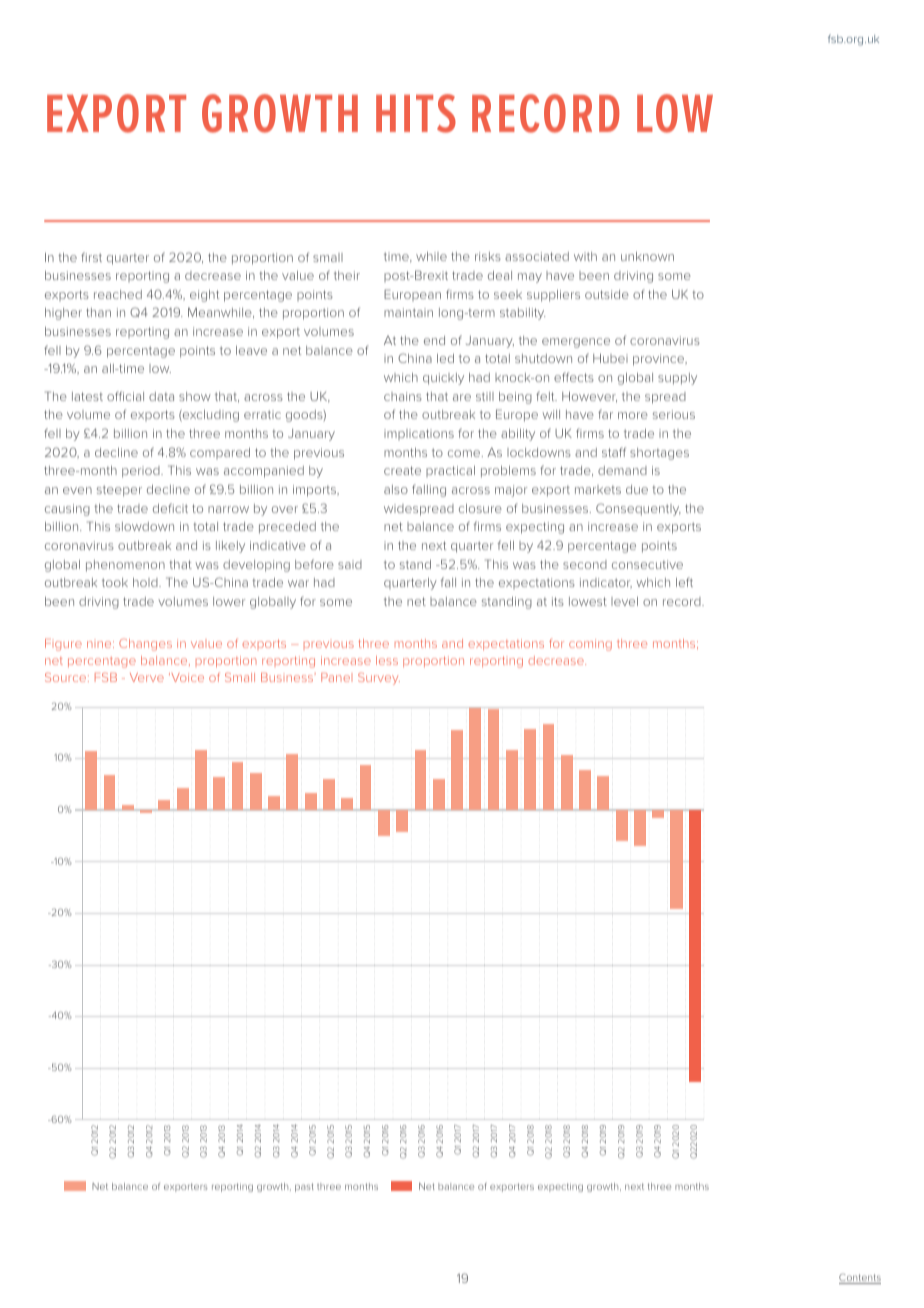 Image resolution: width=924 pixels, height=1308 pixels. I want to click on period, so click(142, 472).
